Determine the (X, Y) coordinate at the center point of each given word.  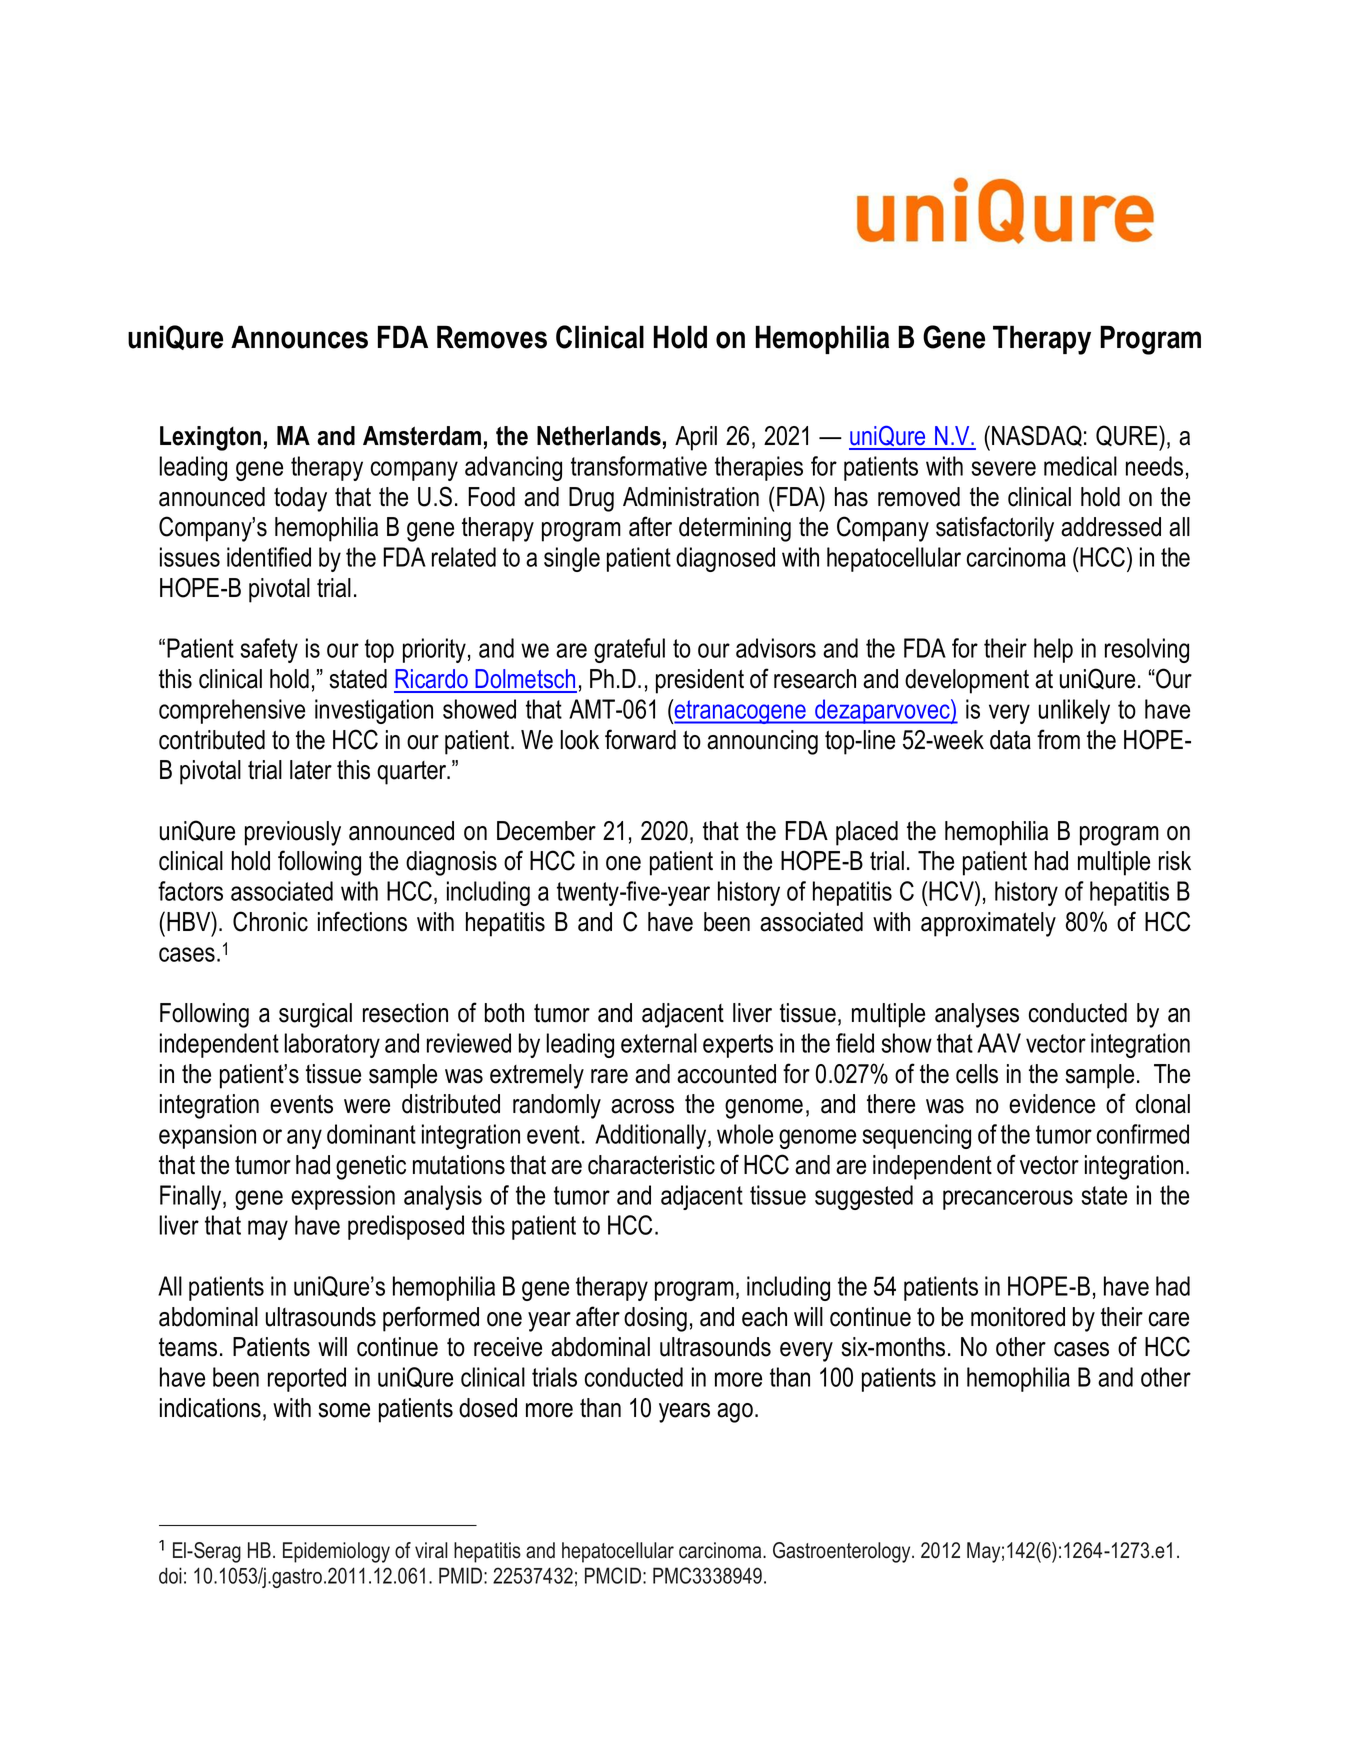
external (659, 1043)
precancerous (1008, 1200)
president (700, 681)
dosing (655, 1319)
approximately (988, 924)
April (696, 438)
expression (343, 1197)
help (1053, 650)
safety (269, 650)
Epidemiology (336, 1552)
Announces (299, 337)
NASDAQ (1037, 436)
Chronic (270, 921)
